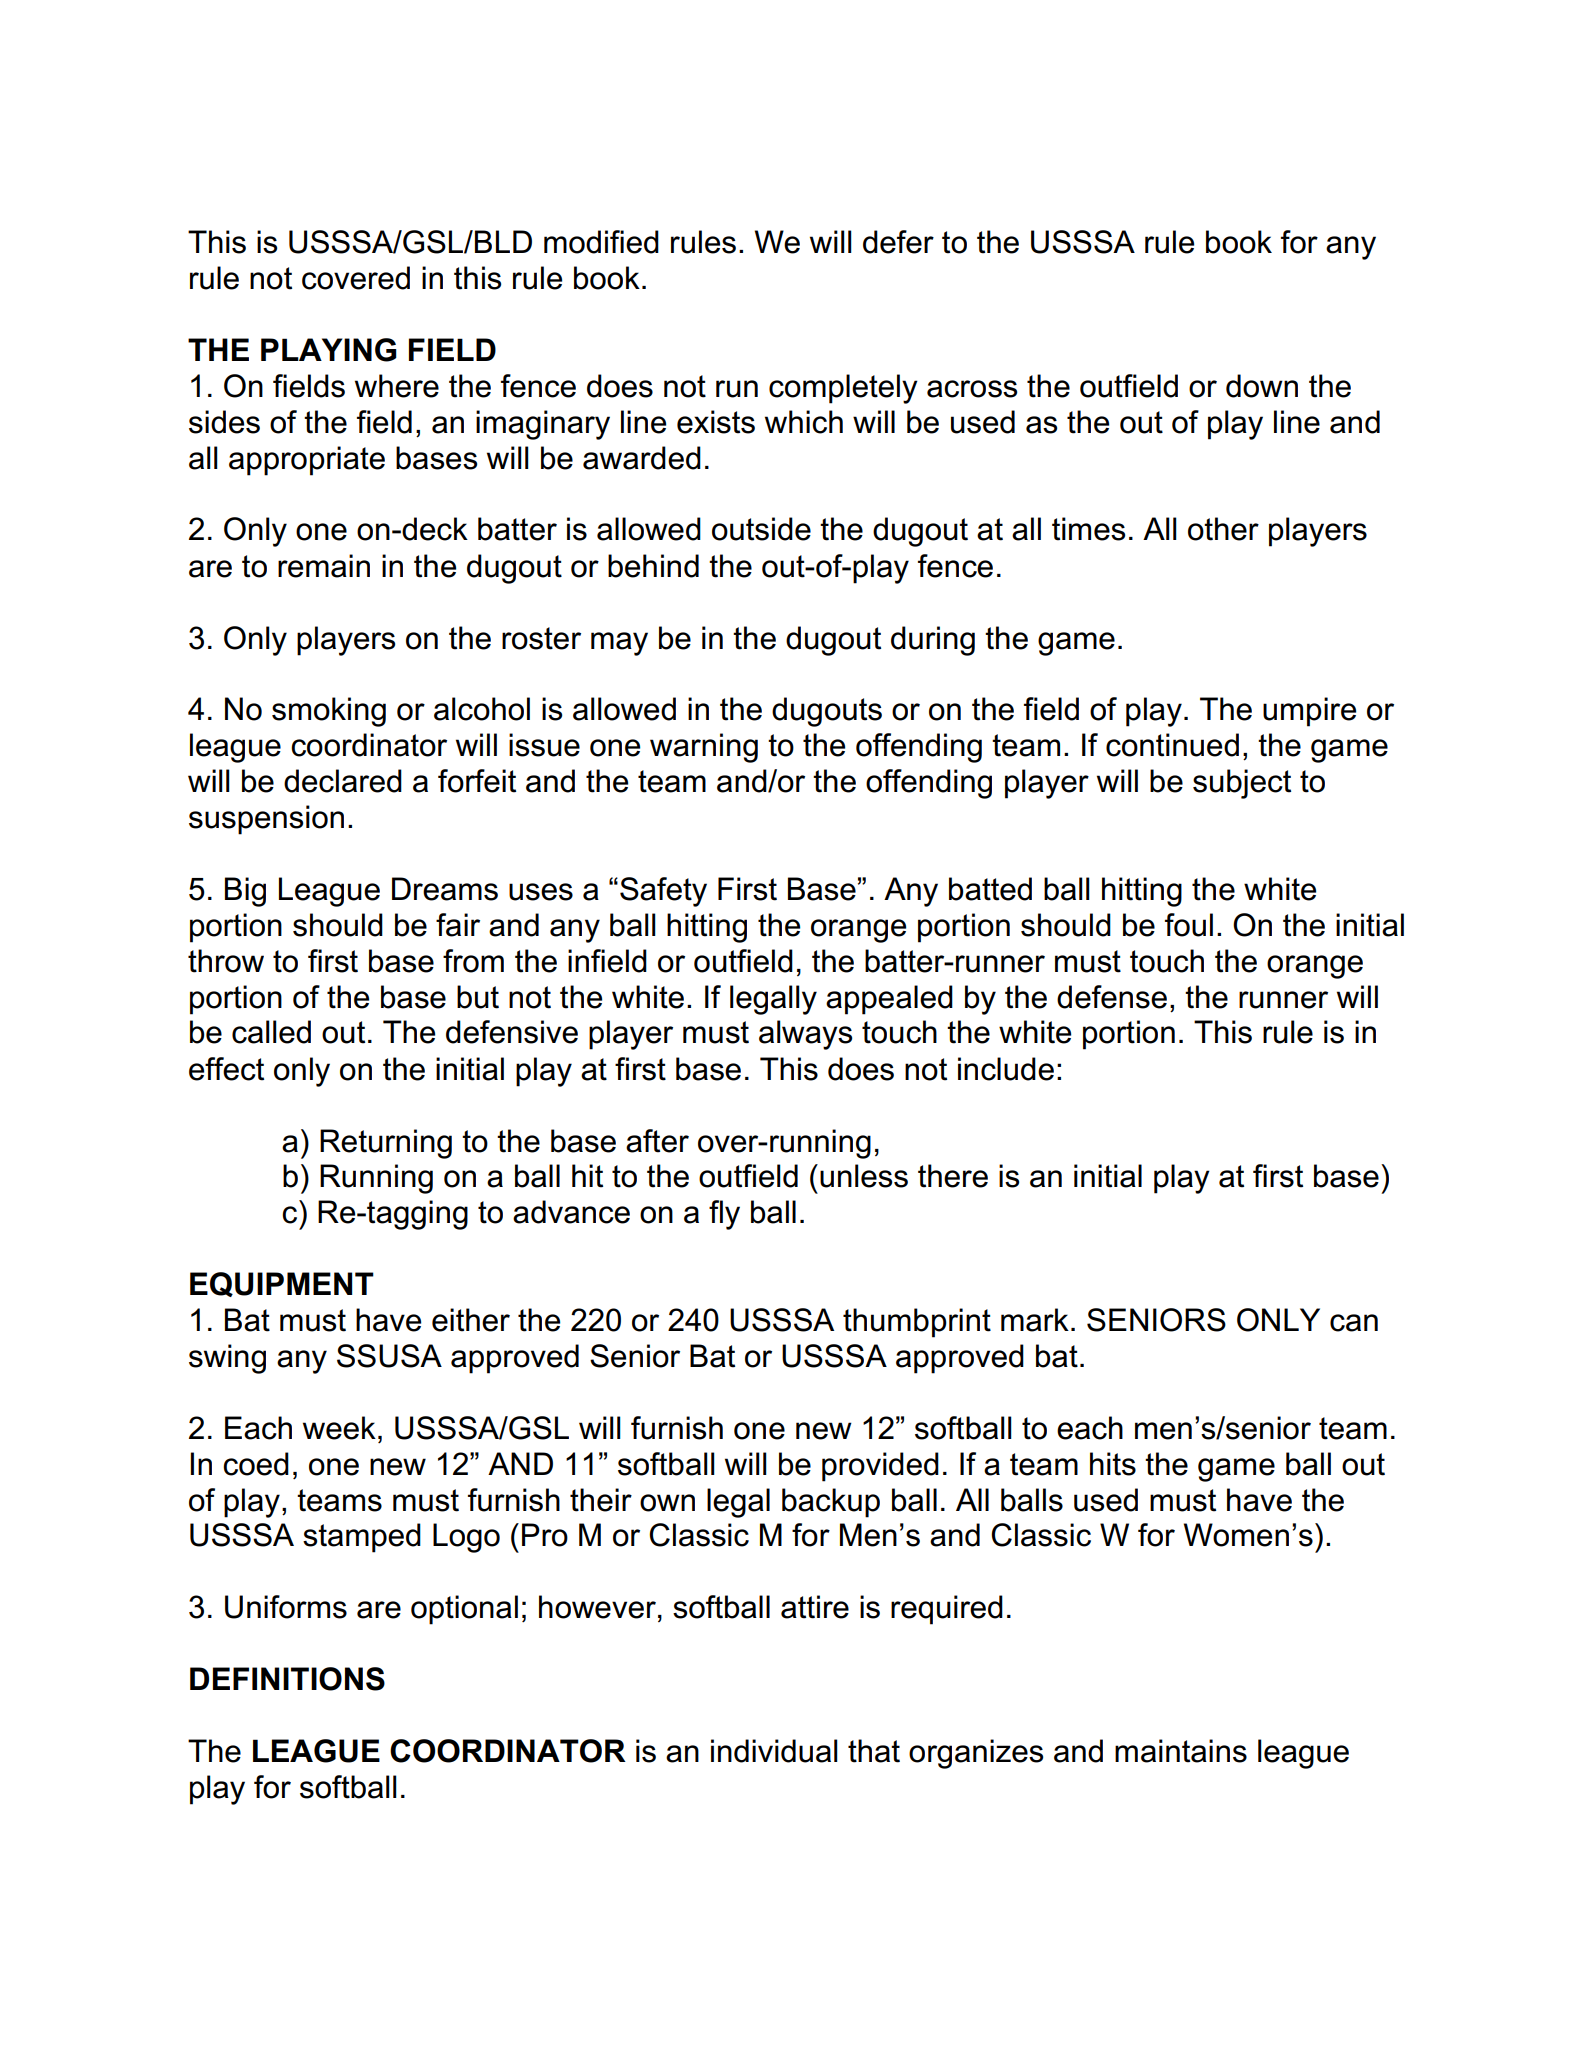 The width and height of the screenshot is (1594, 2062). Describe the element at coordinates (663, 892) in the screenshot. I see `Safety` at that location.
